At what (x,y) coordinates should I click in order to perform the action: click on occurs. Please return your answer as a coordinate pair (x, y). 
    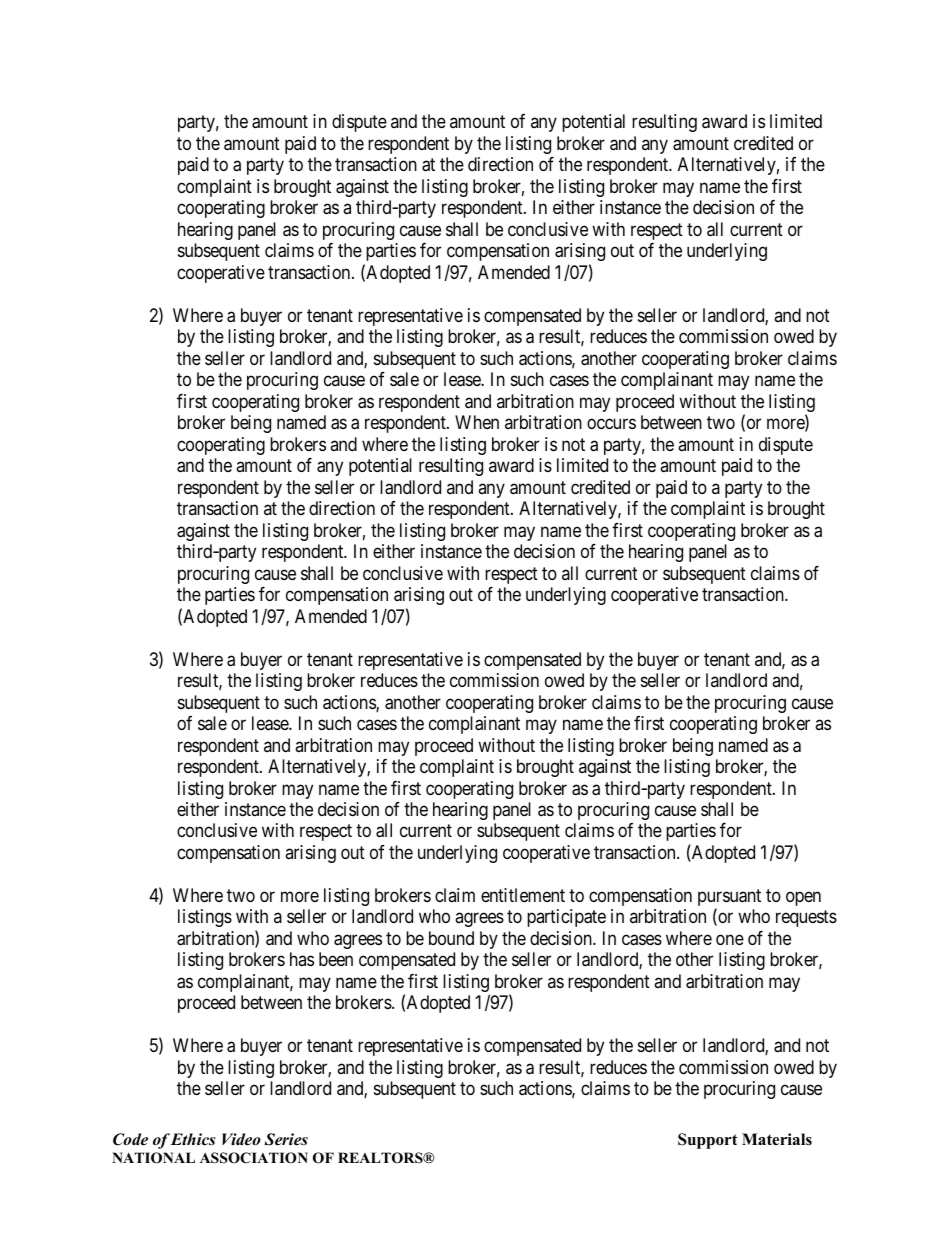
    Looking at the image, I should click on (611, 424).
